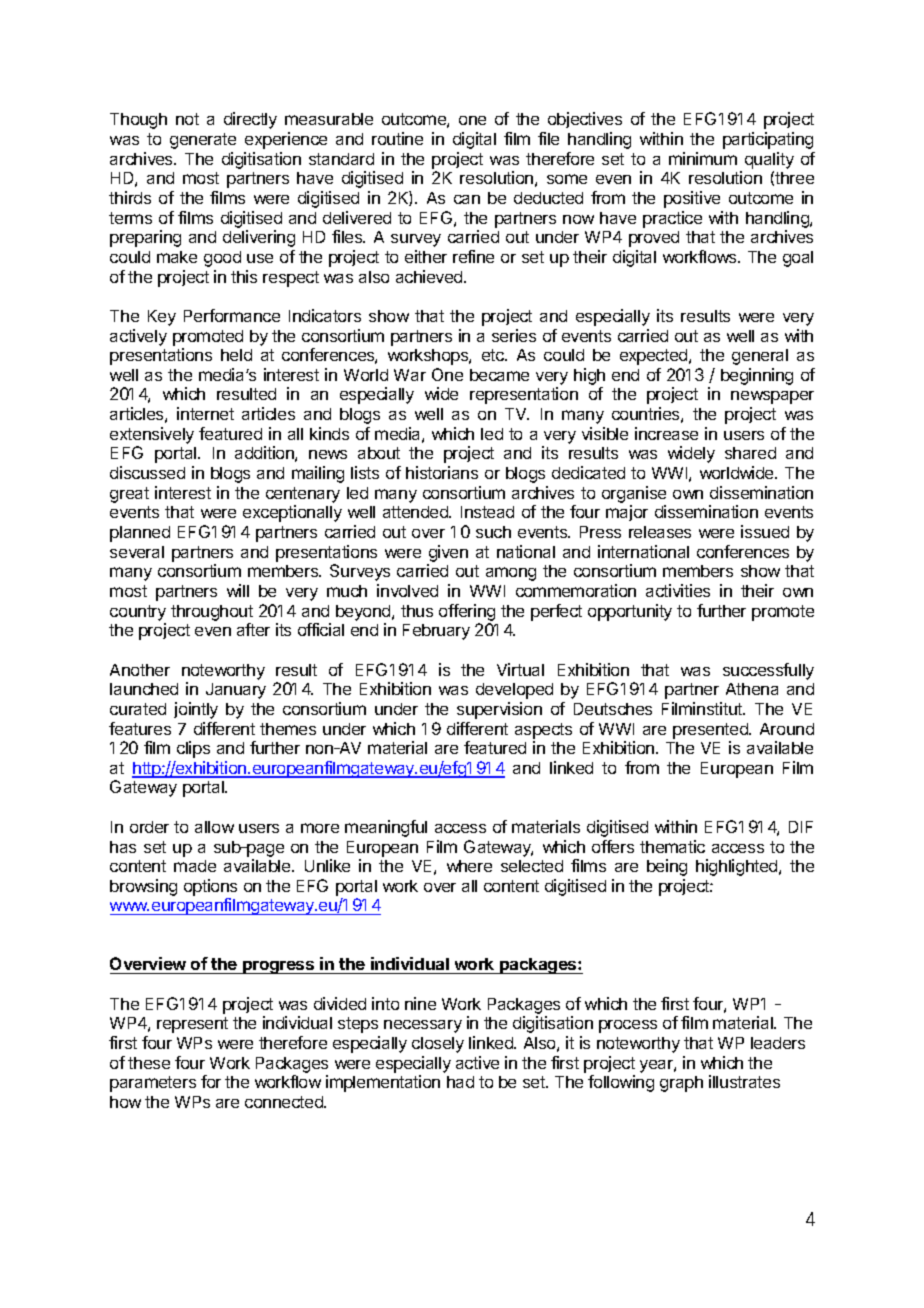 This image has height=1308, width=924. I want to click on parameters, so click(153, 1084).
